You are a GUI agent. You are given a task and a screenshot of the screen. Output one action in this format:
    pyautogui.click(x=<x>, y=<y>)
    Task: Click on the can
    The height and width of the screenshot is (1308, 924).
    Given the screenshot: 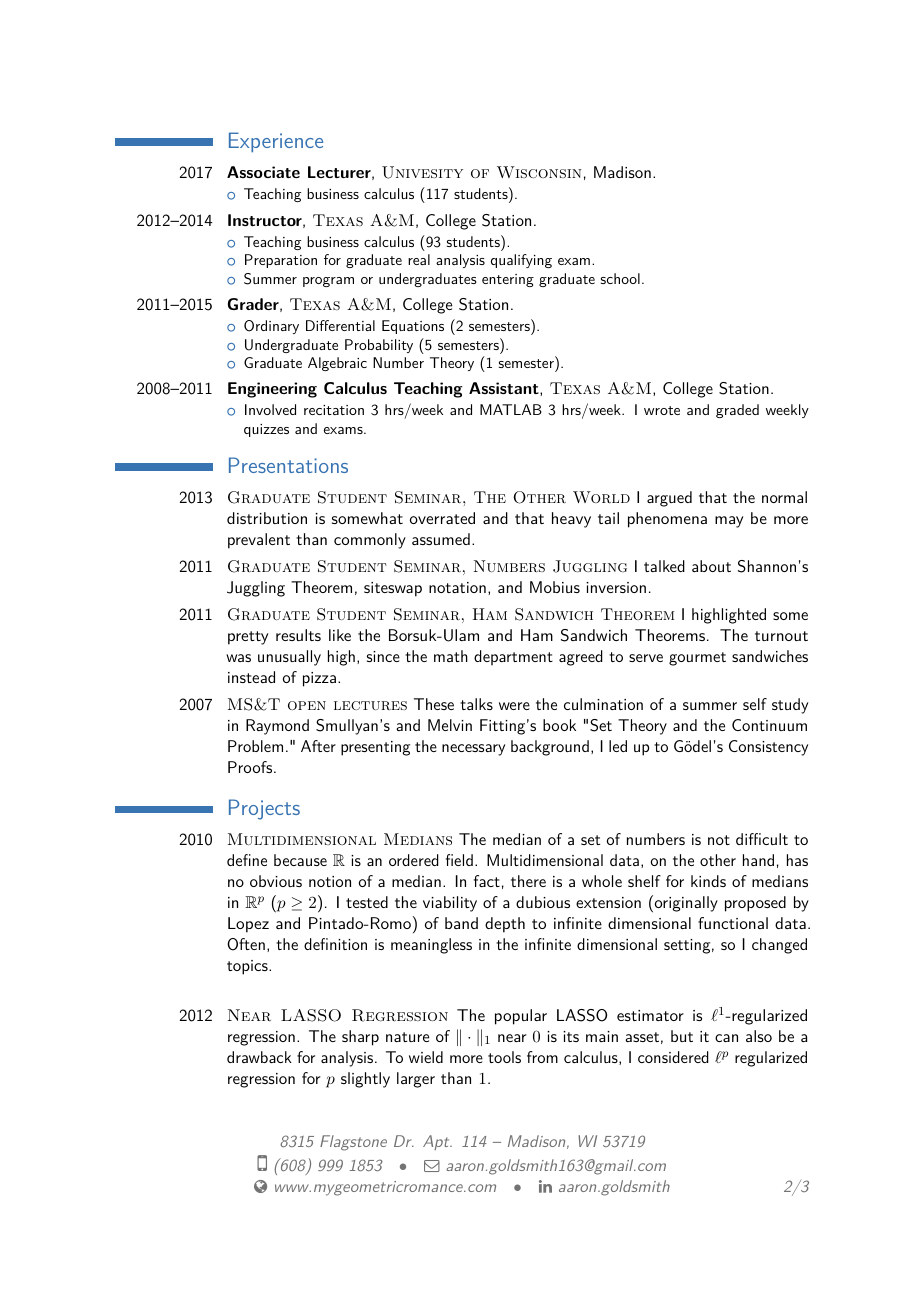 What is the action you would take?
    pyautogui.click(x=726, y=1038)
